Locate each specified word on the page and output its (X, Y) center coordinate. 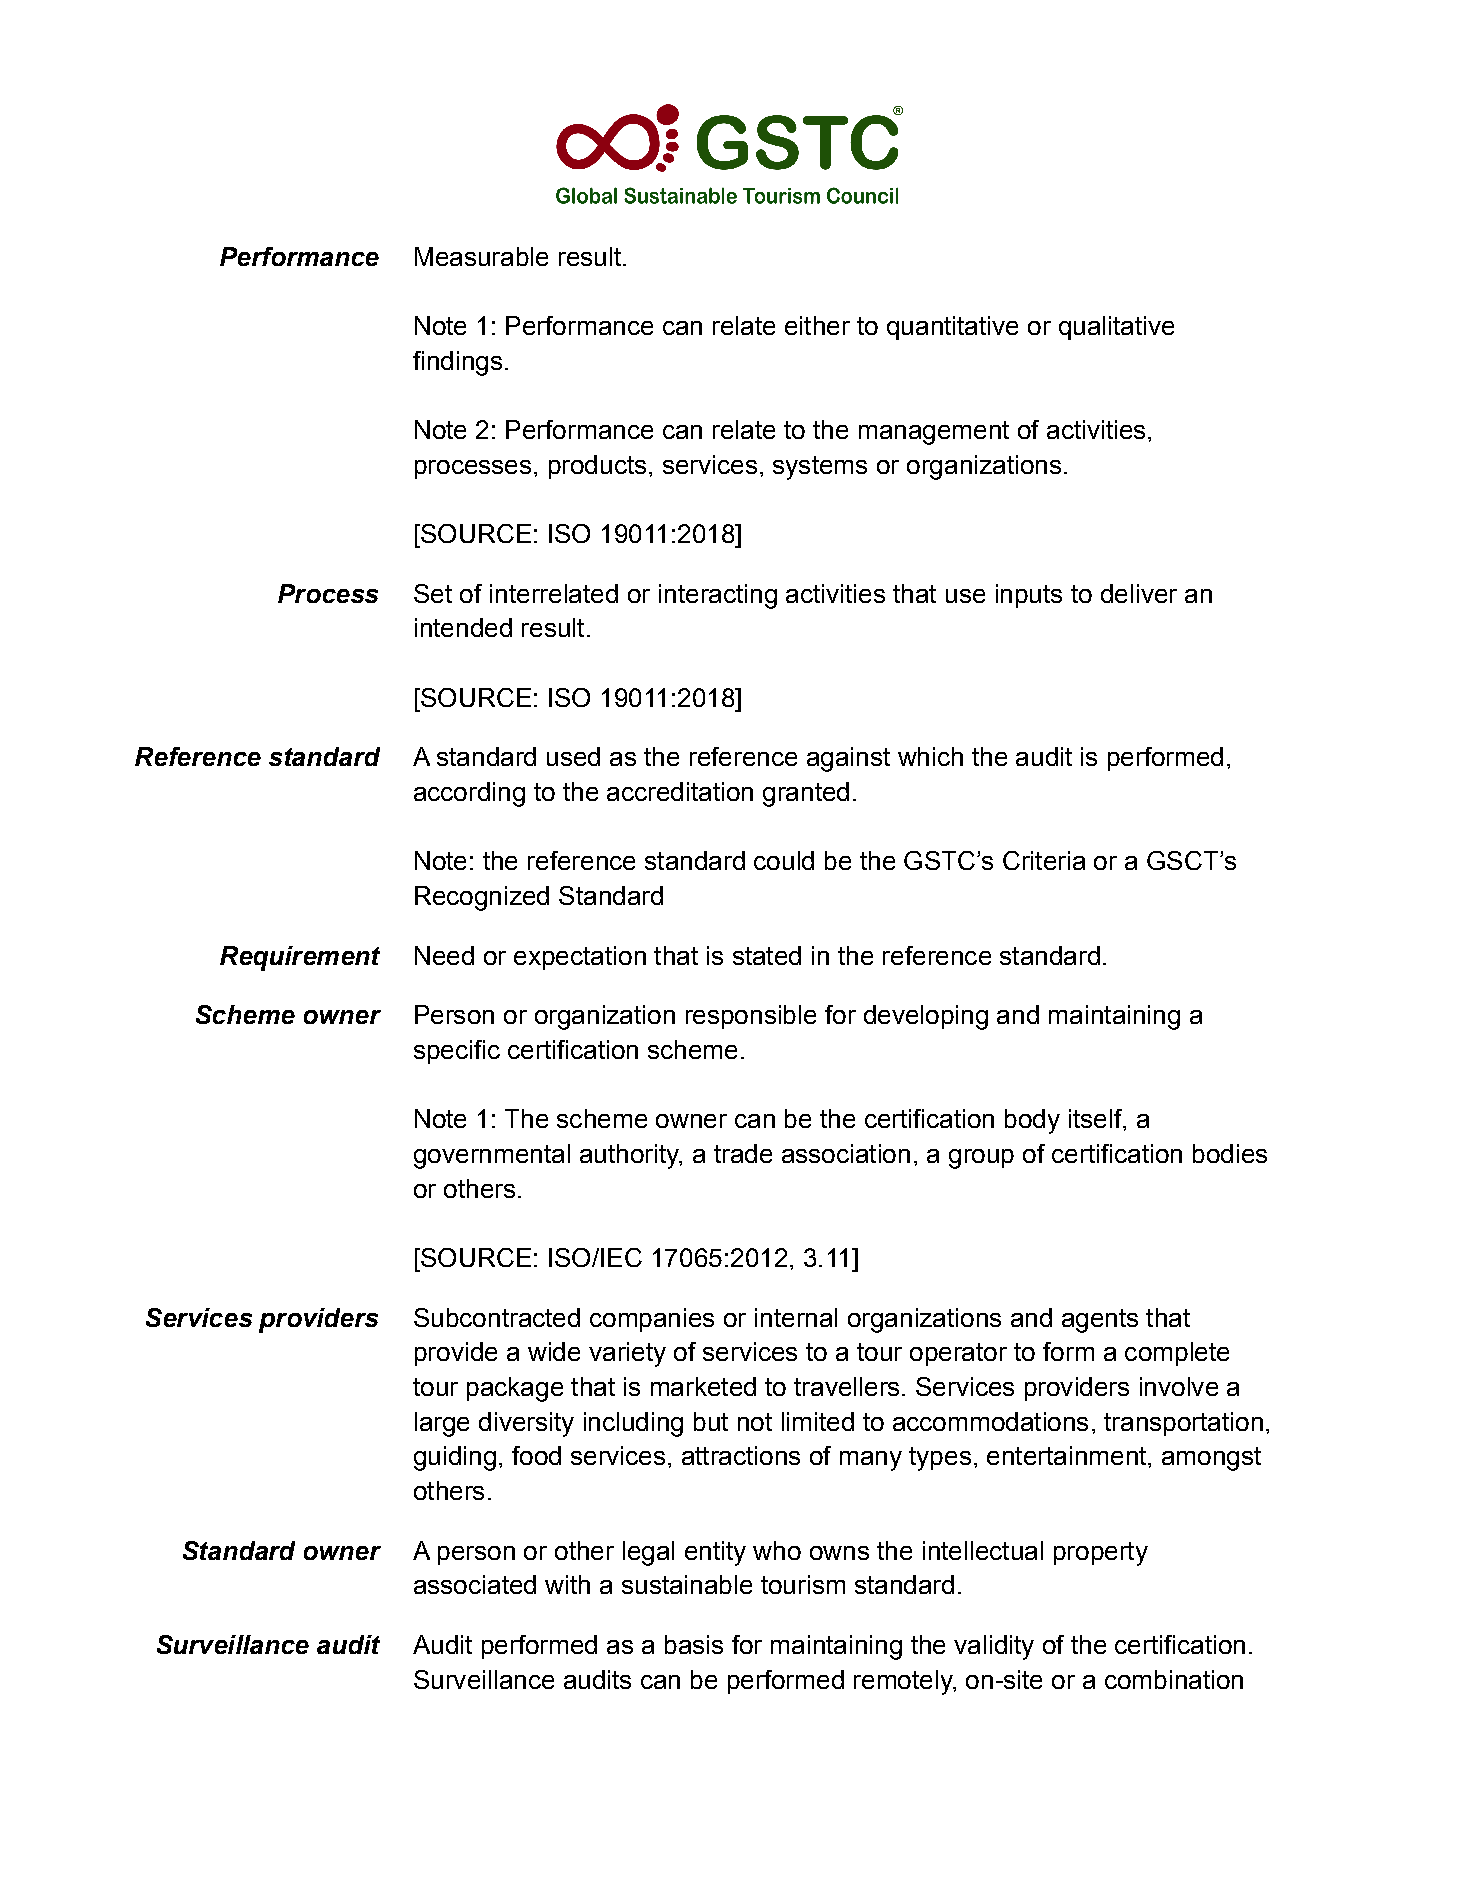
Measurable (481, 256)
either (817, 325)
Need (444, 955)
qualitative (1116, 328)
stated (767, 955)
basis (694, 1644)
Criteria (1044, 860)
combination (1174, 1679)
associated (475, 1584)
